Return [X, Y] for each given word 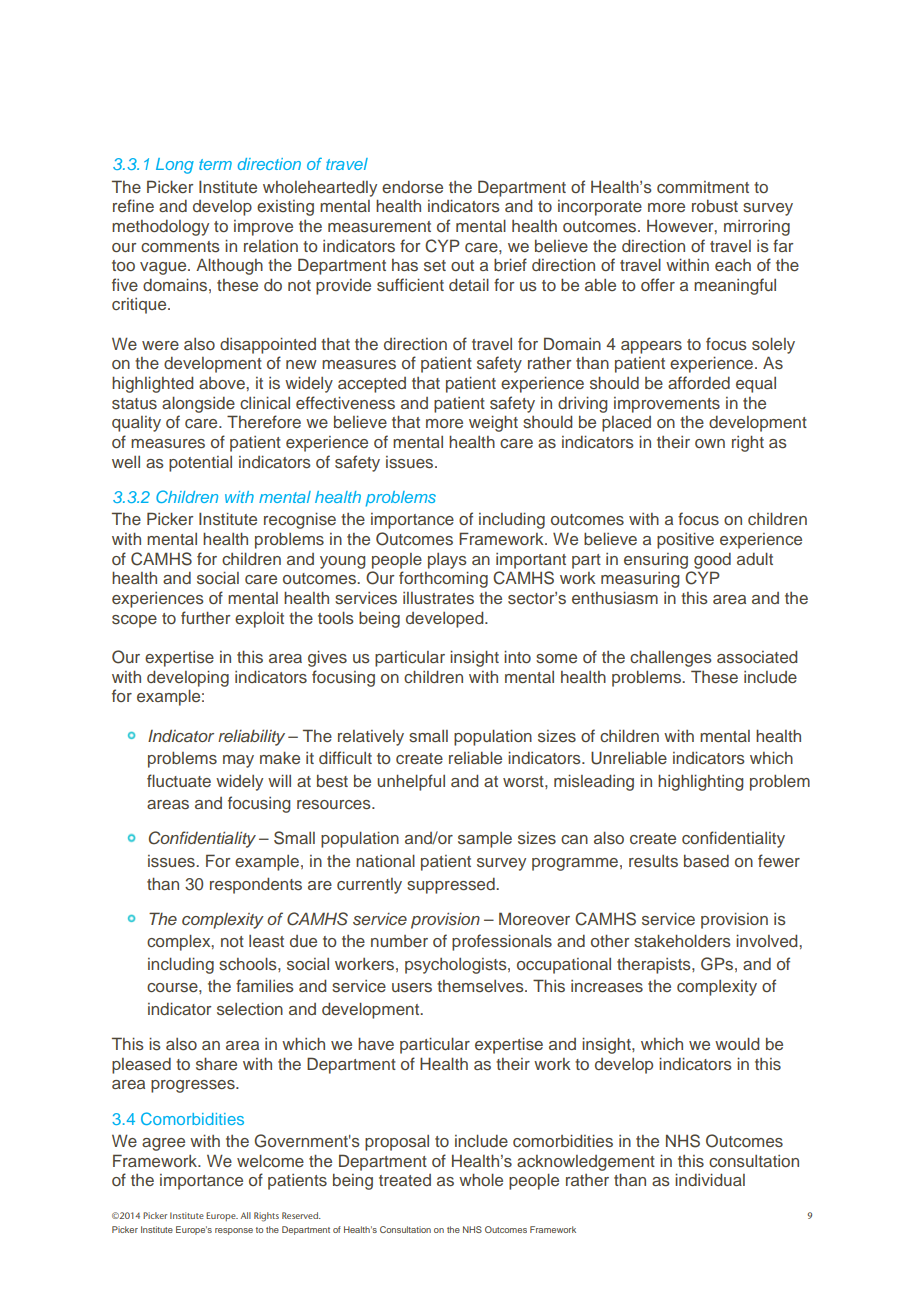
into [517, 656]
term [215, 164]
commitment [703, 187]
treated [405, 1180]
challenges [671, 658]
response [234, 1231]
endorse [412, 187]
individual [710, 1179]
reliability [251, 737]
